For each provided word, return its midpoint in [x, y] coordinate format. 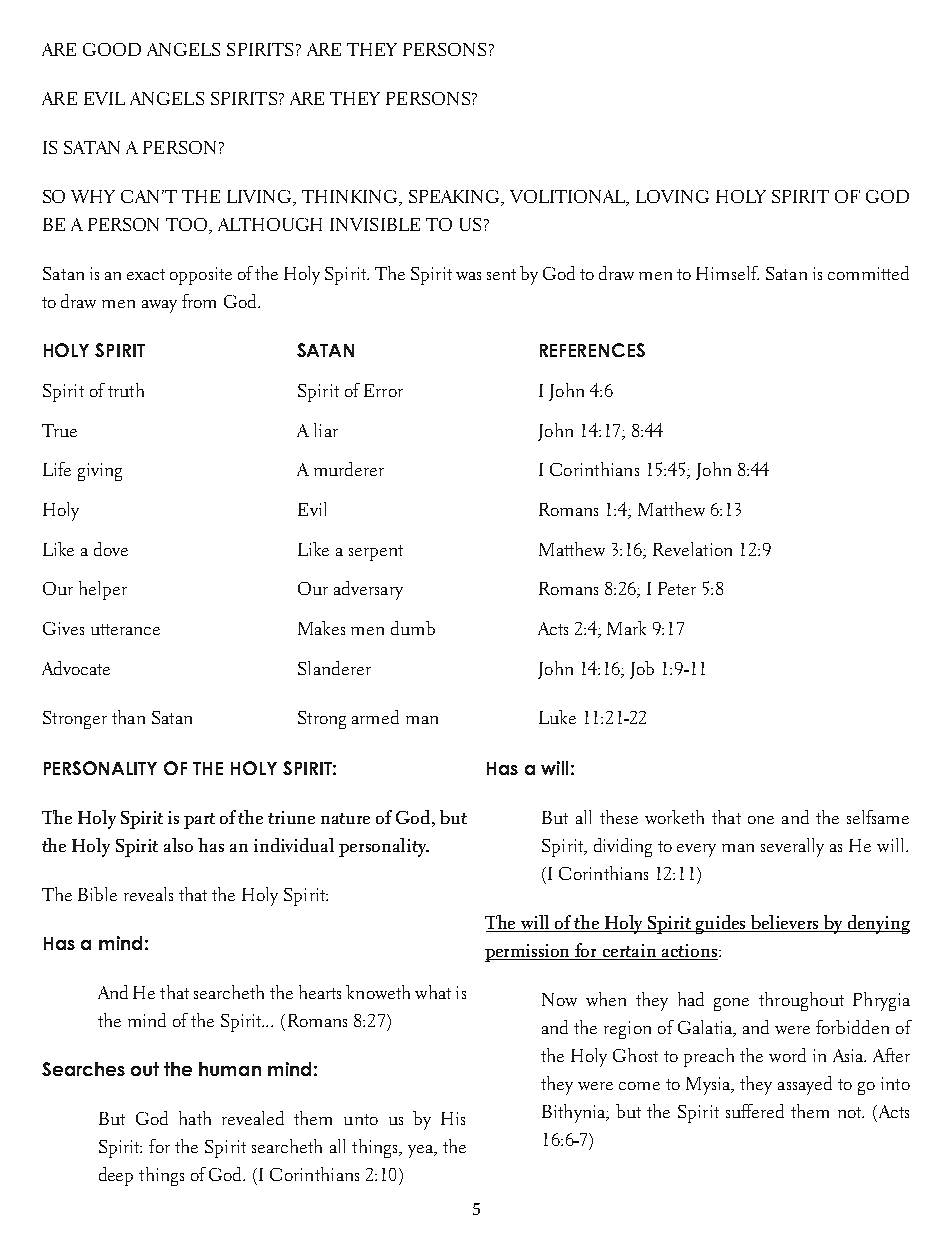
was [468, 276]
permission [529, 953]
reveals [148, 894]
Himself [727, 273]
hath [195, 1118]
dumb [413, 628]
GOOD [112, 49]
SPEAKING [455, 198]
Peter [677, 588]
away [159, 306]
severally [792, 847]
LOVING [672, 196]
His [453, 1118]
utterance [125, 629]
